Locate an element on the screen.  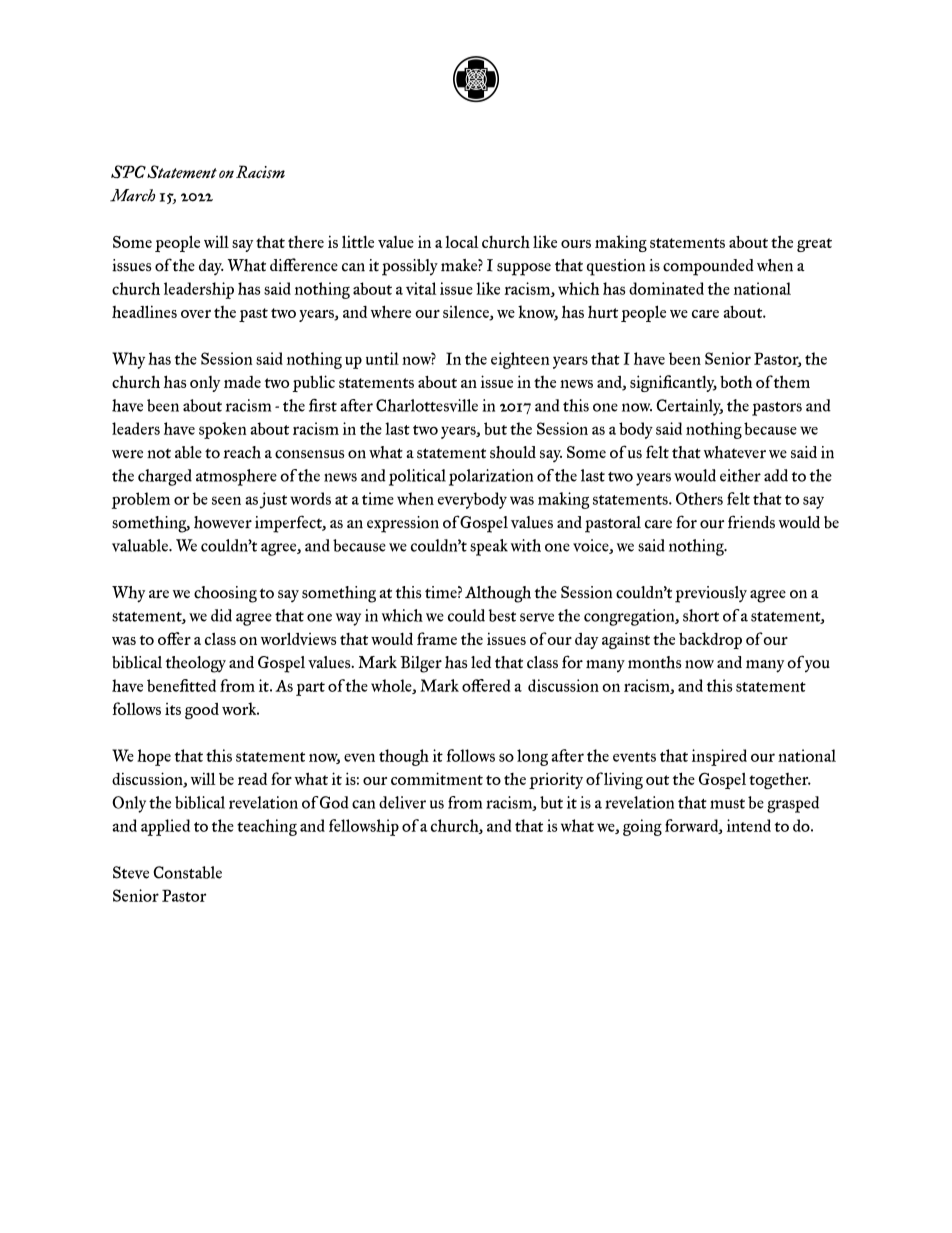
frame is located at coordinates (437, 638).
